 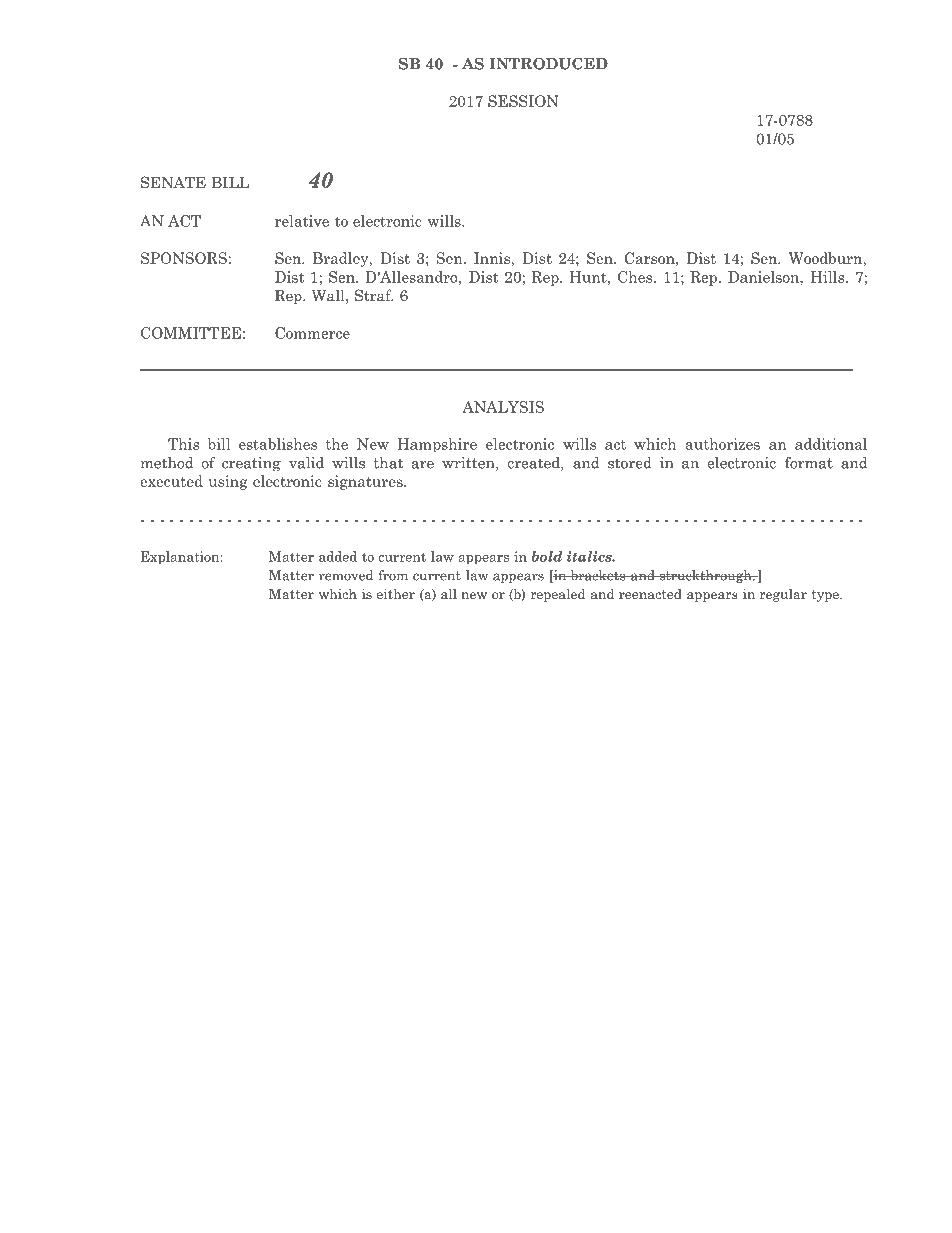 I want to click on COMMITTEE, so click(x=191, y=333).
